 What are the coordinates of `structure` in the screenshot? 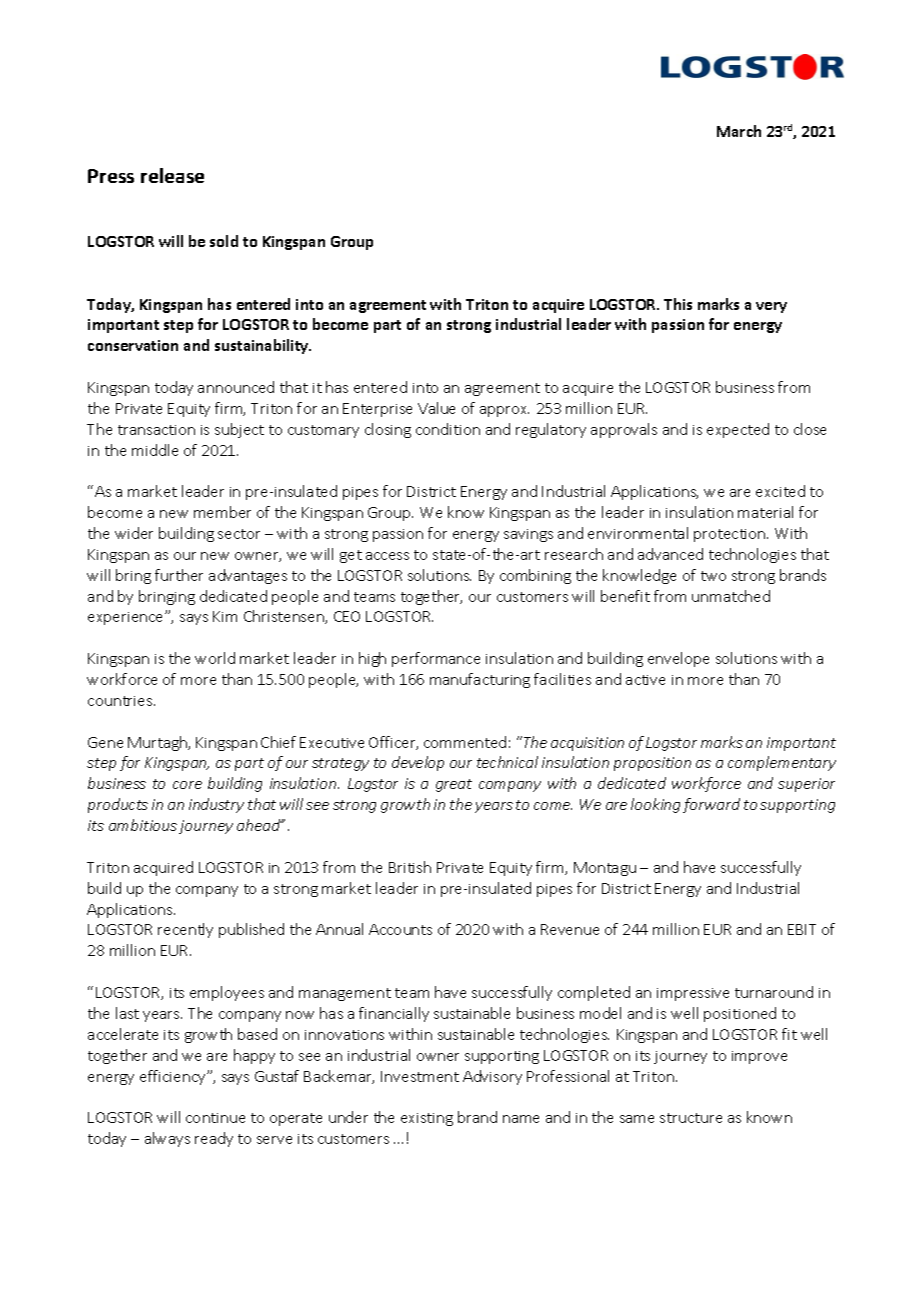 It's located at (691, 1118).
